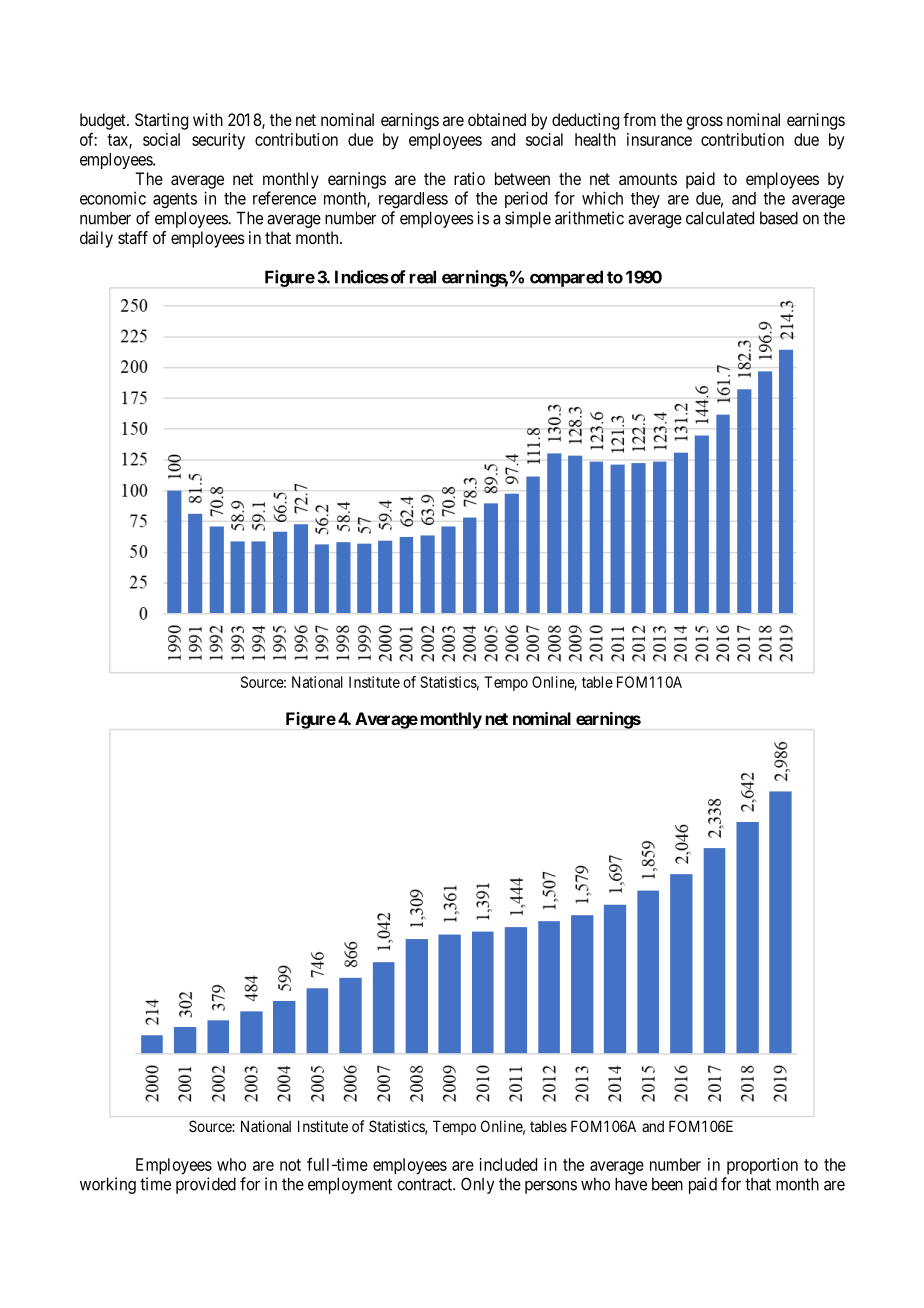  I want to click on real, so click(423, 277).
